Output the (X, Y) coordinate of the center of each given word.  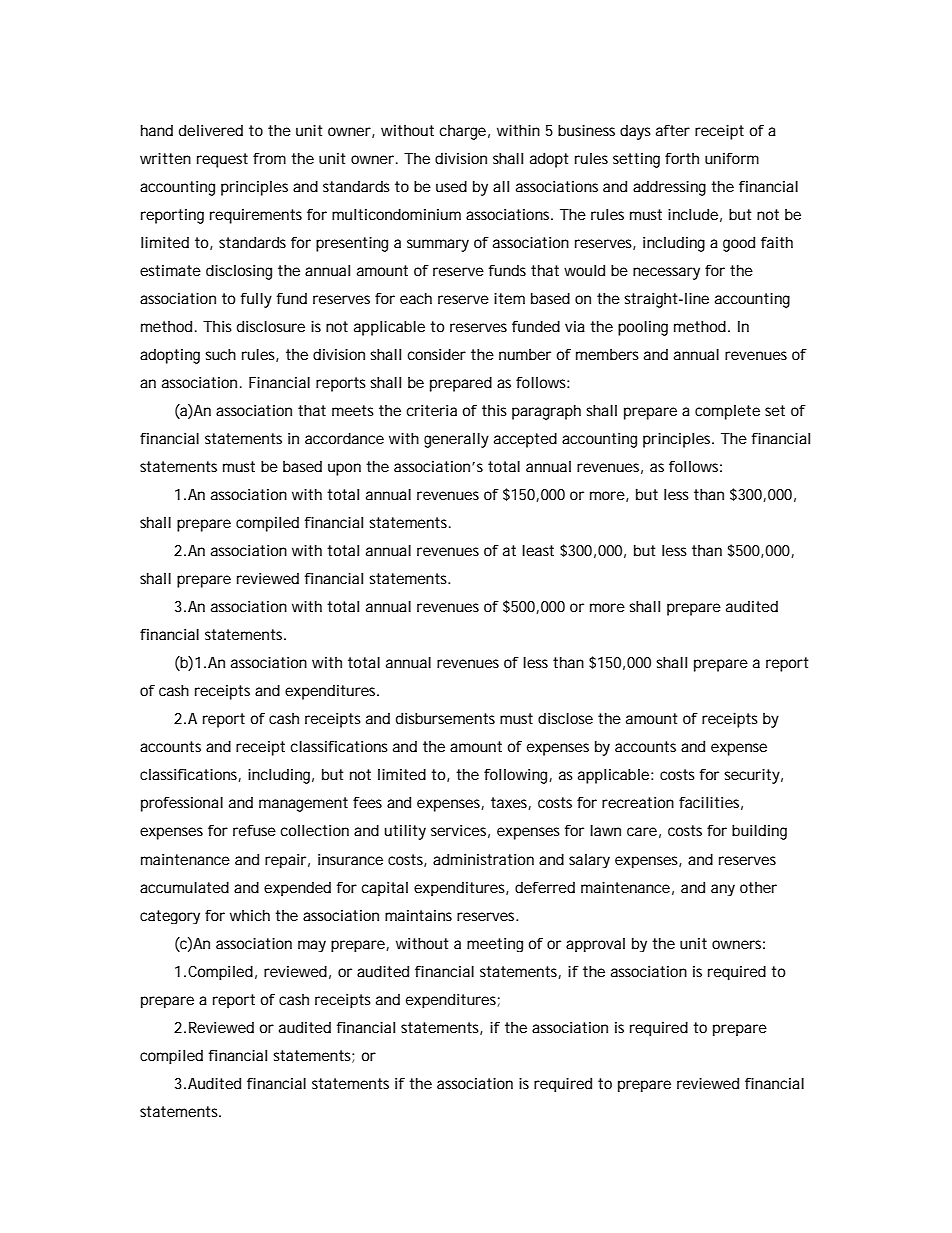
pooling (643, 328)
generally (456, 440)
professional (182, 804)
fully (256, 300)
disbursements (445, 718)
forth (682, 158)
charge (463, 132)
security (752, 776)
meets (353, 410)
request (222, 160)
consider (437, 354)
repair (285, 861)
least (538, 550)
